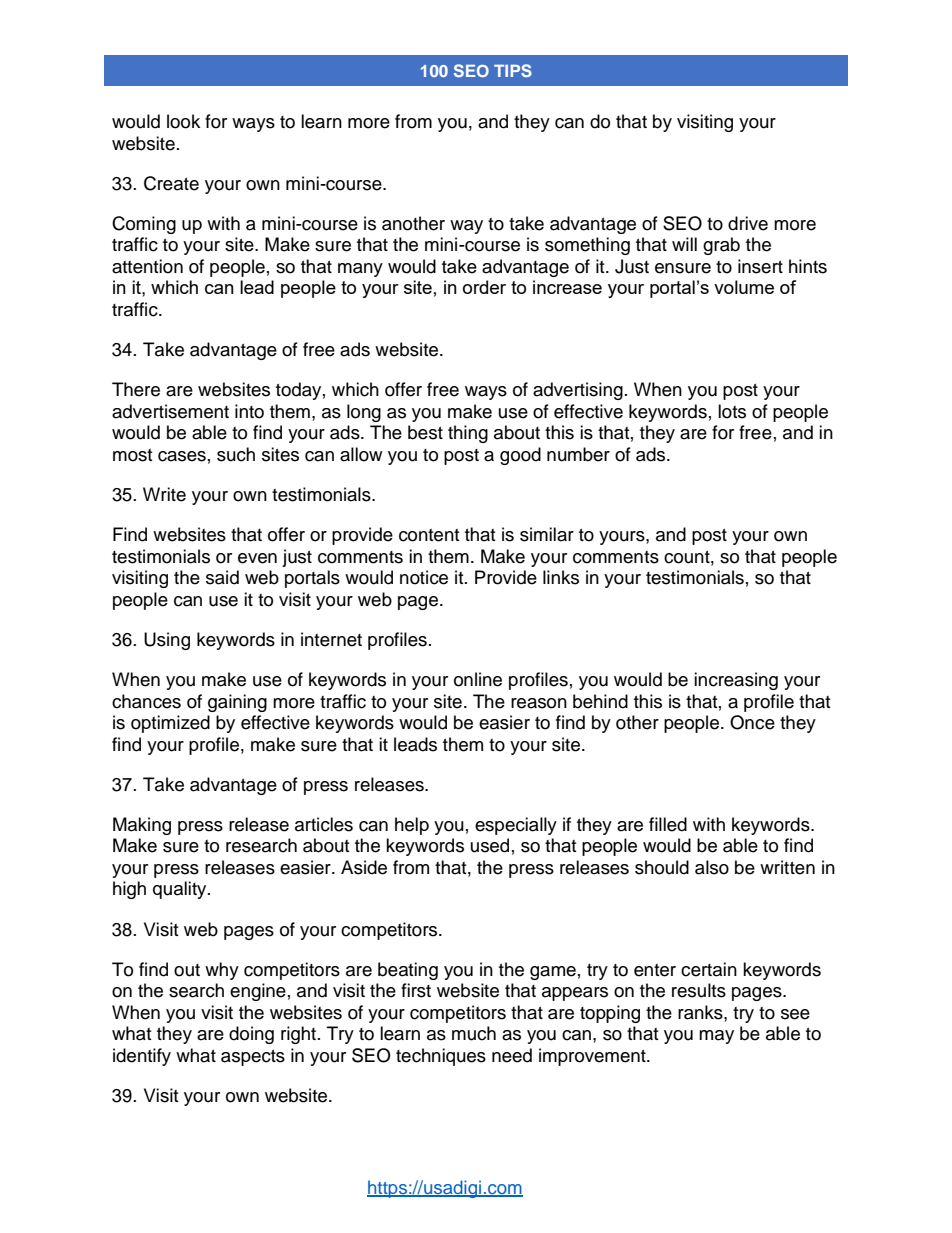 Image resolution: width=952 pixels, height=1233 pixels. I want to click on look, so click(183, 121).
